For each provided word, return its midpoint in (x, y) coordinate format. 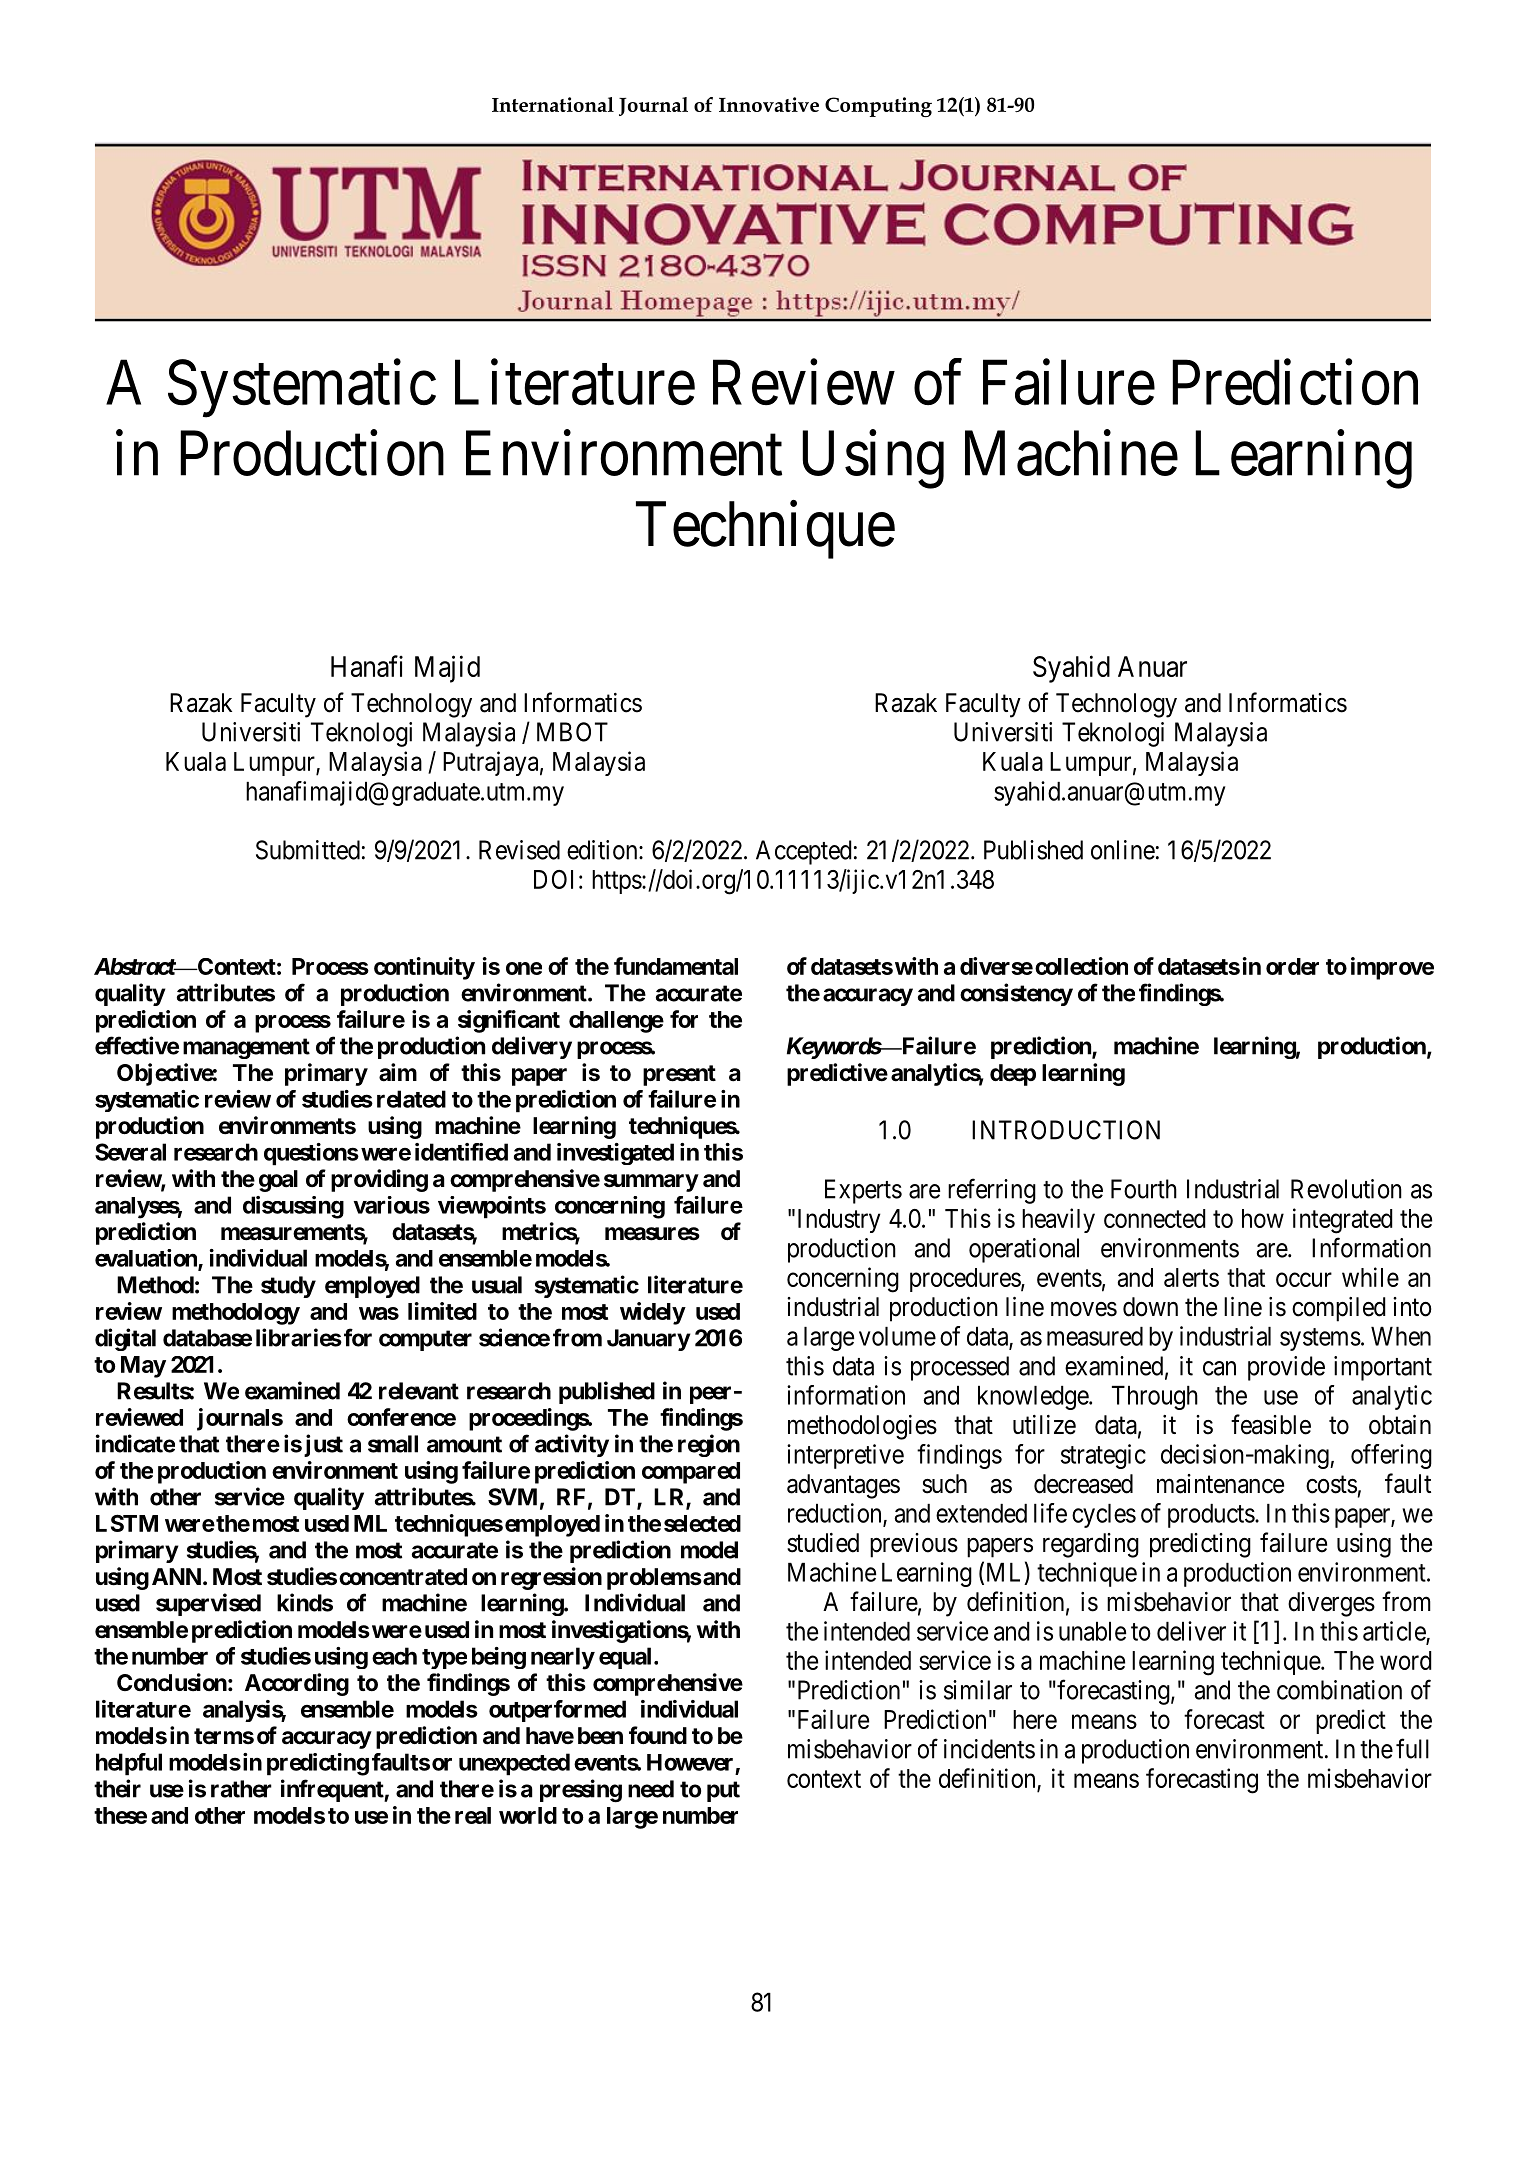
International (553, 104)
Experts (863, 1191)
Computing (878, 107)
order (1292, 966)
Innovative (769, 104)
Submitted (308, 850)
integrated (1343, 1221)
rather (241, 1789)
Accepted (804, 852)
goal (278, 1181)
